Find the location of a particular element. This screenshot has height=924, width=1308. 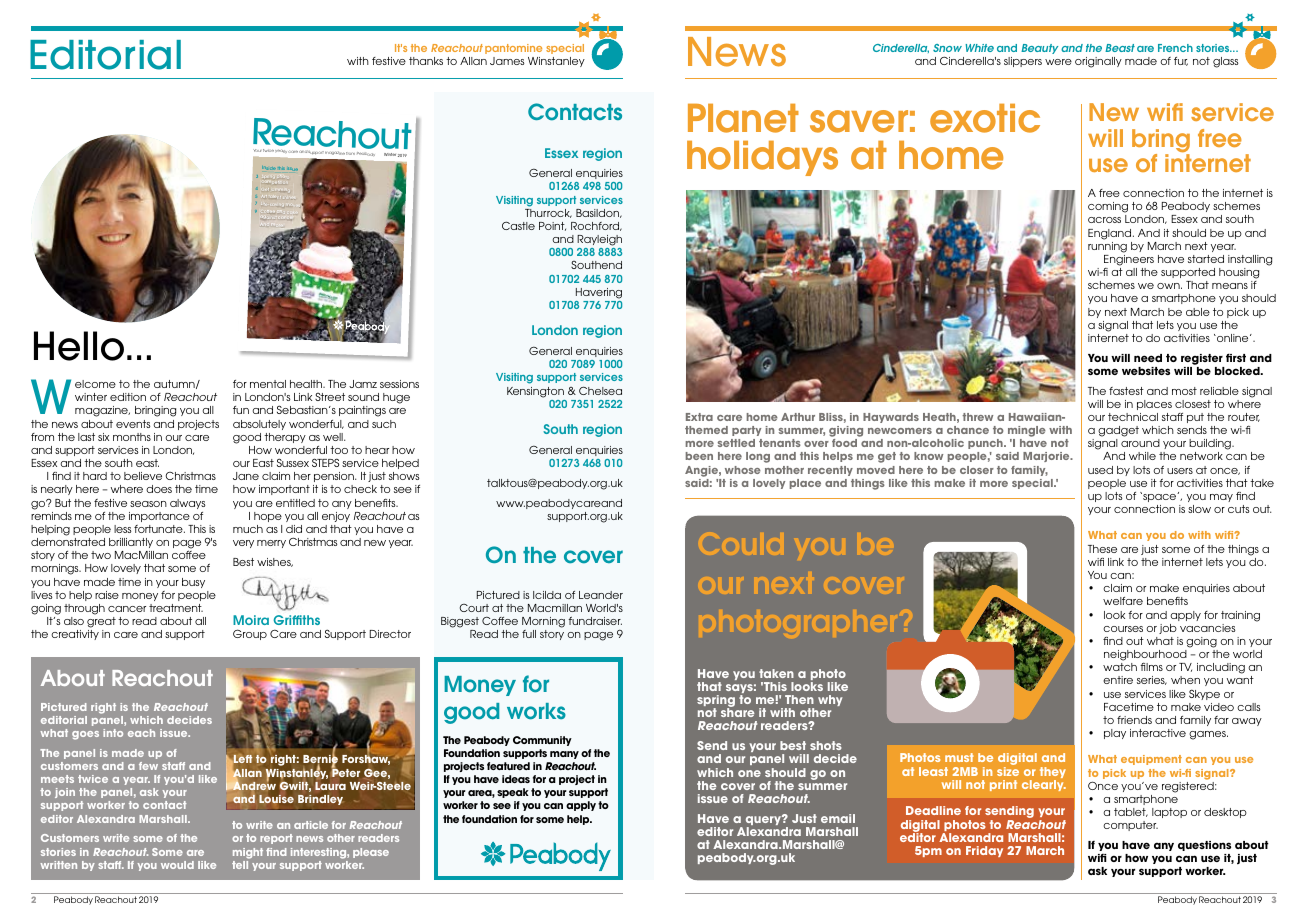

full is located at coordinates (529, 634).
